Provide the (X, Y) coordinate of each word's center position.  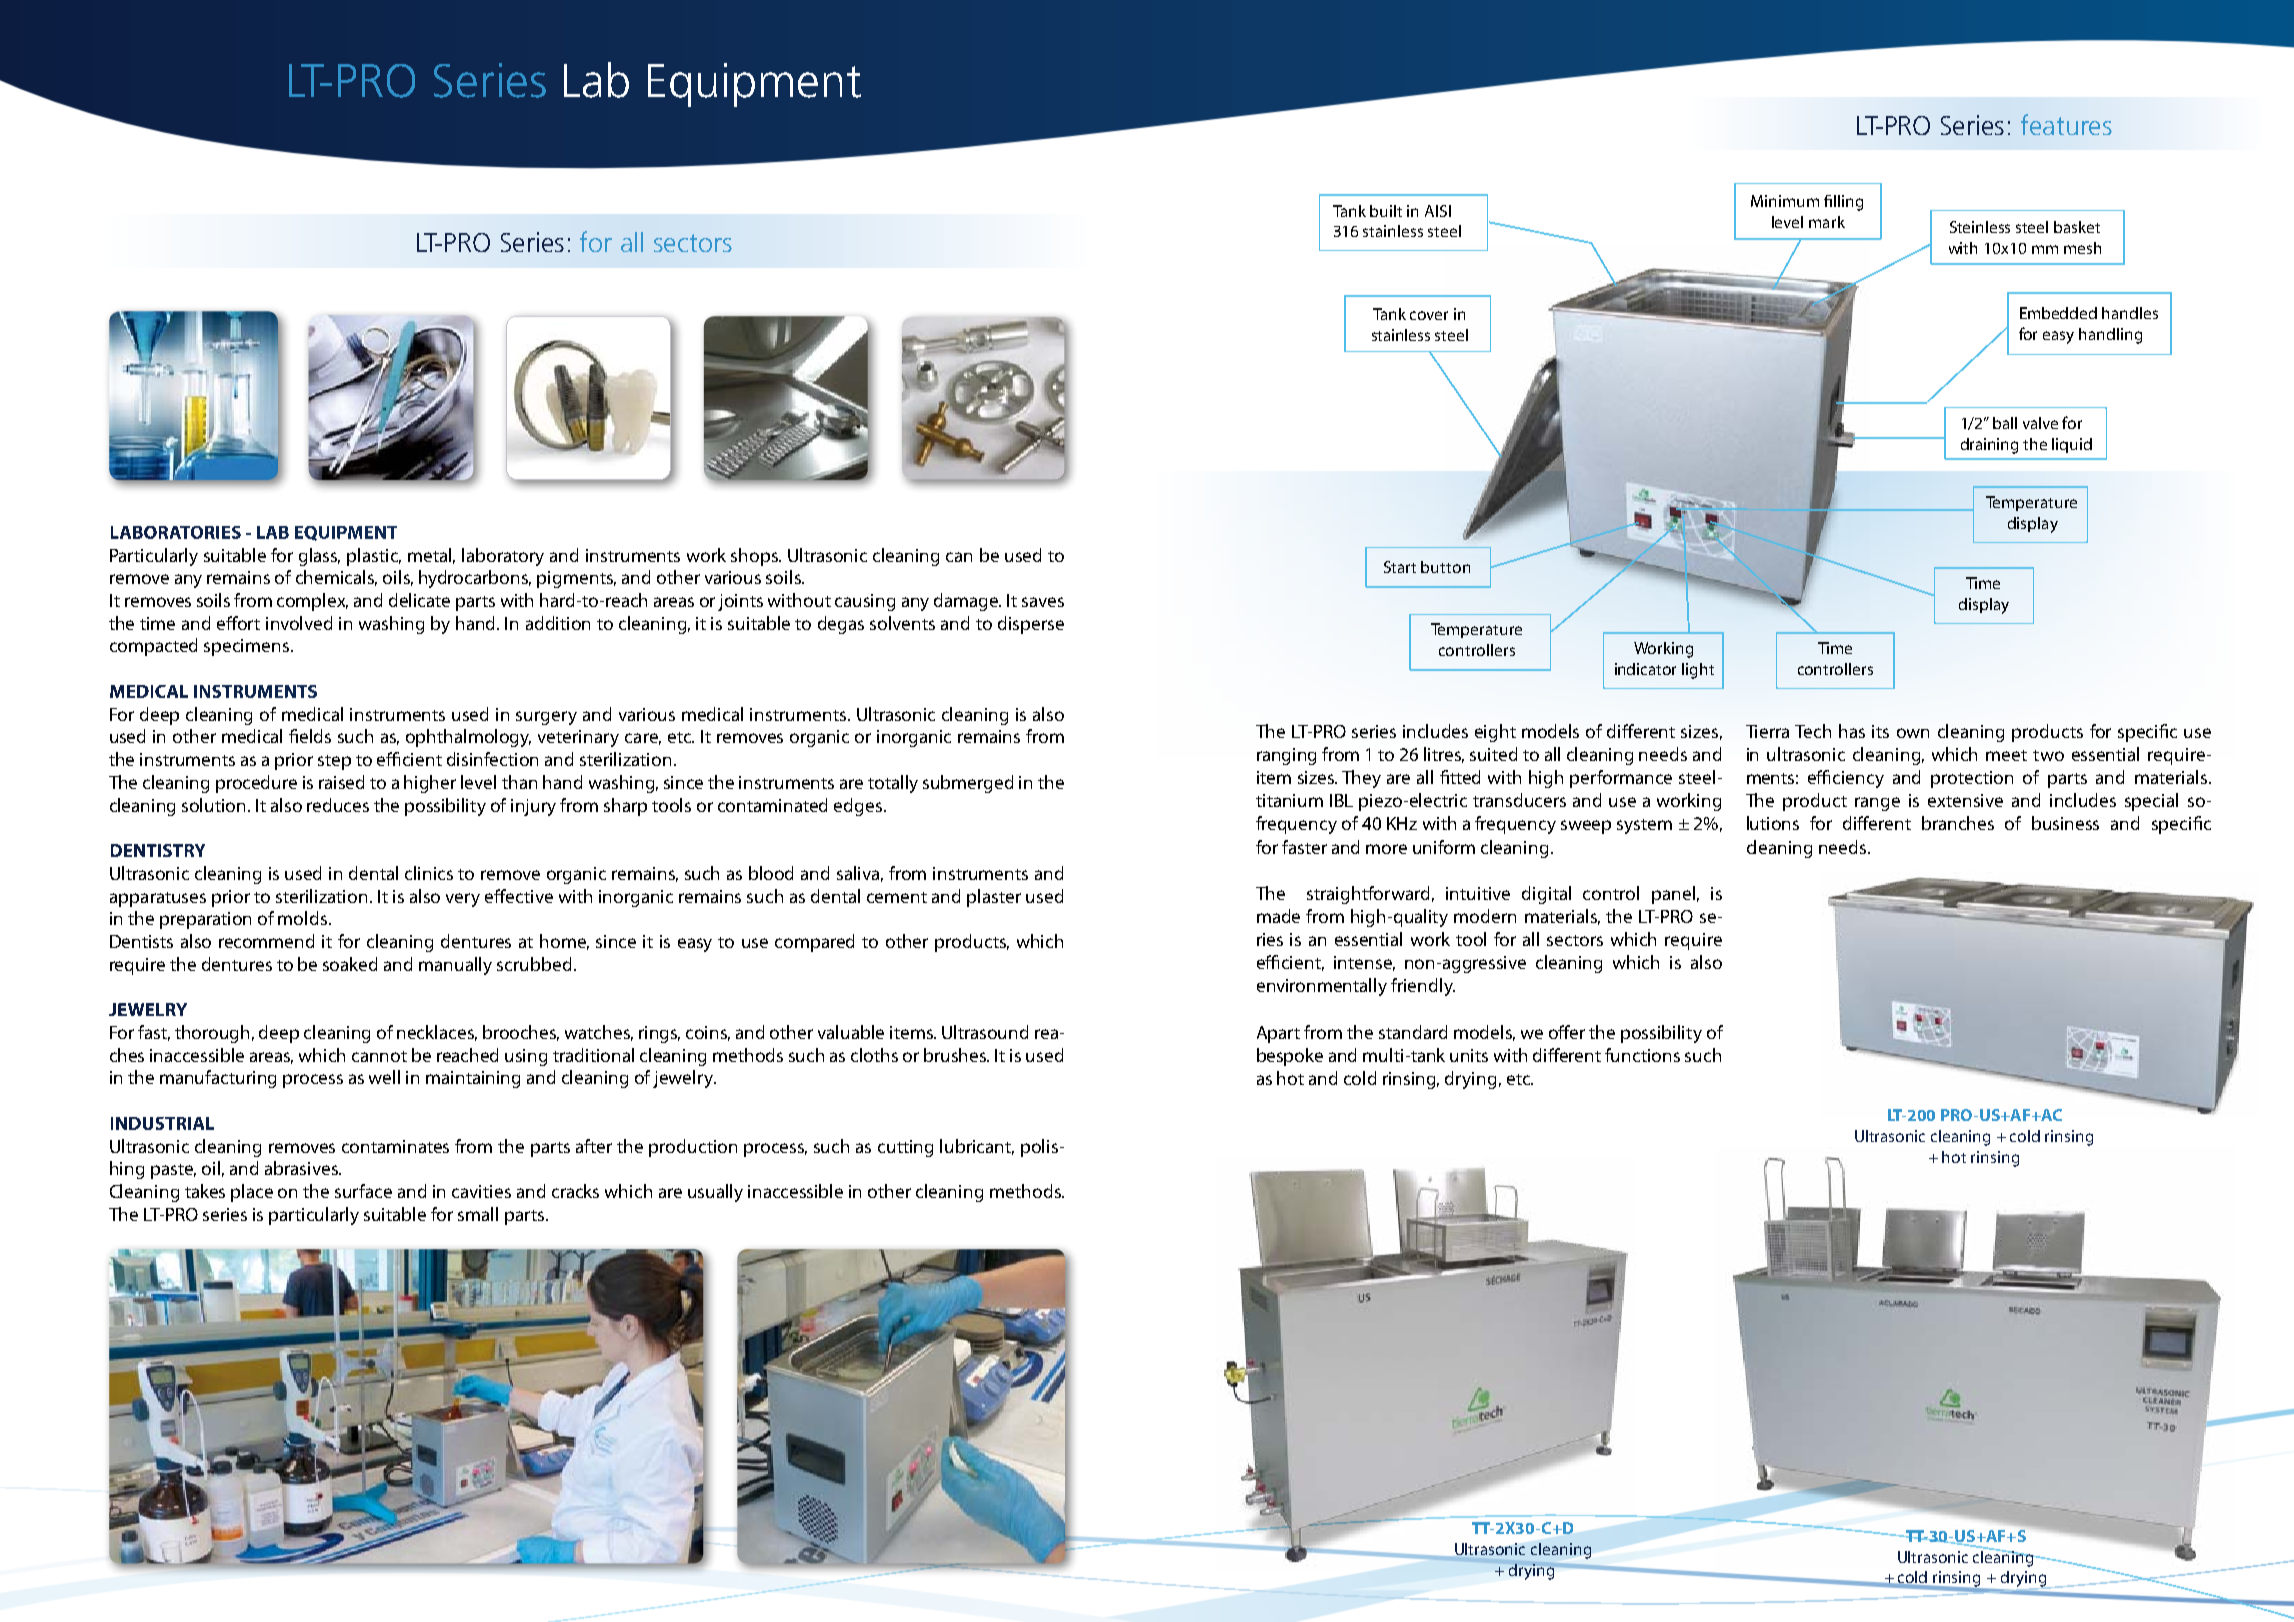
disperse (1031, 625)
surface (363, 1191)
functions (1642, 1055)
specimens (248, 647)
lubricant (977, 1147)
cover (1429, 315)
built (1386, 211)
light (1698, 671)
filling (1843, 203)
